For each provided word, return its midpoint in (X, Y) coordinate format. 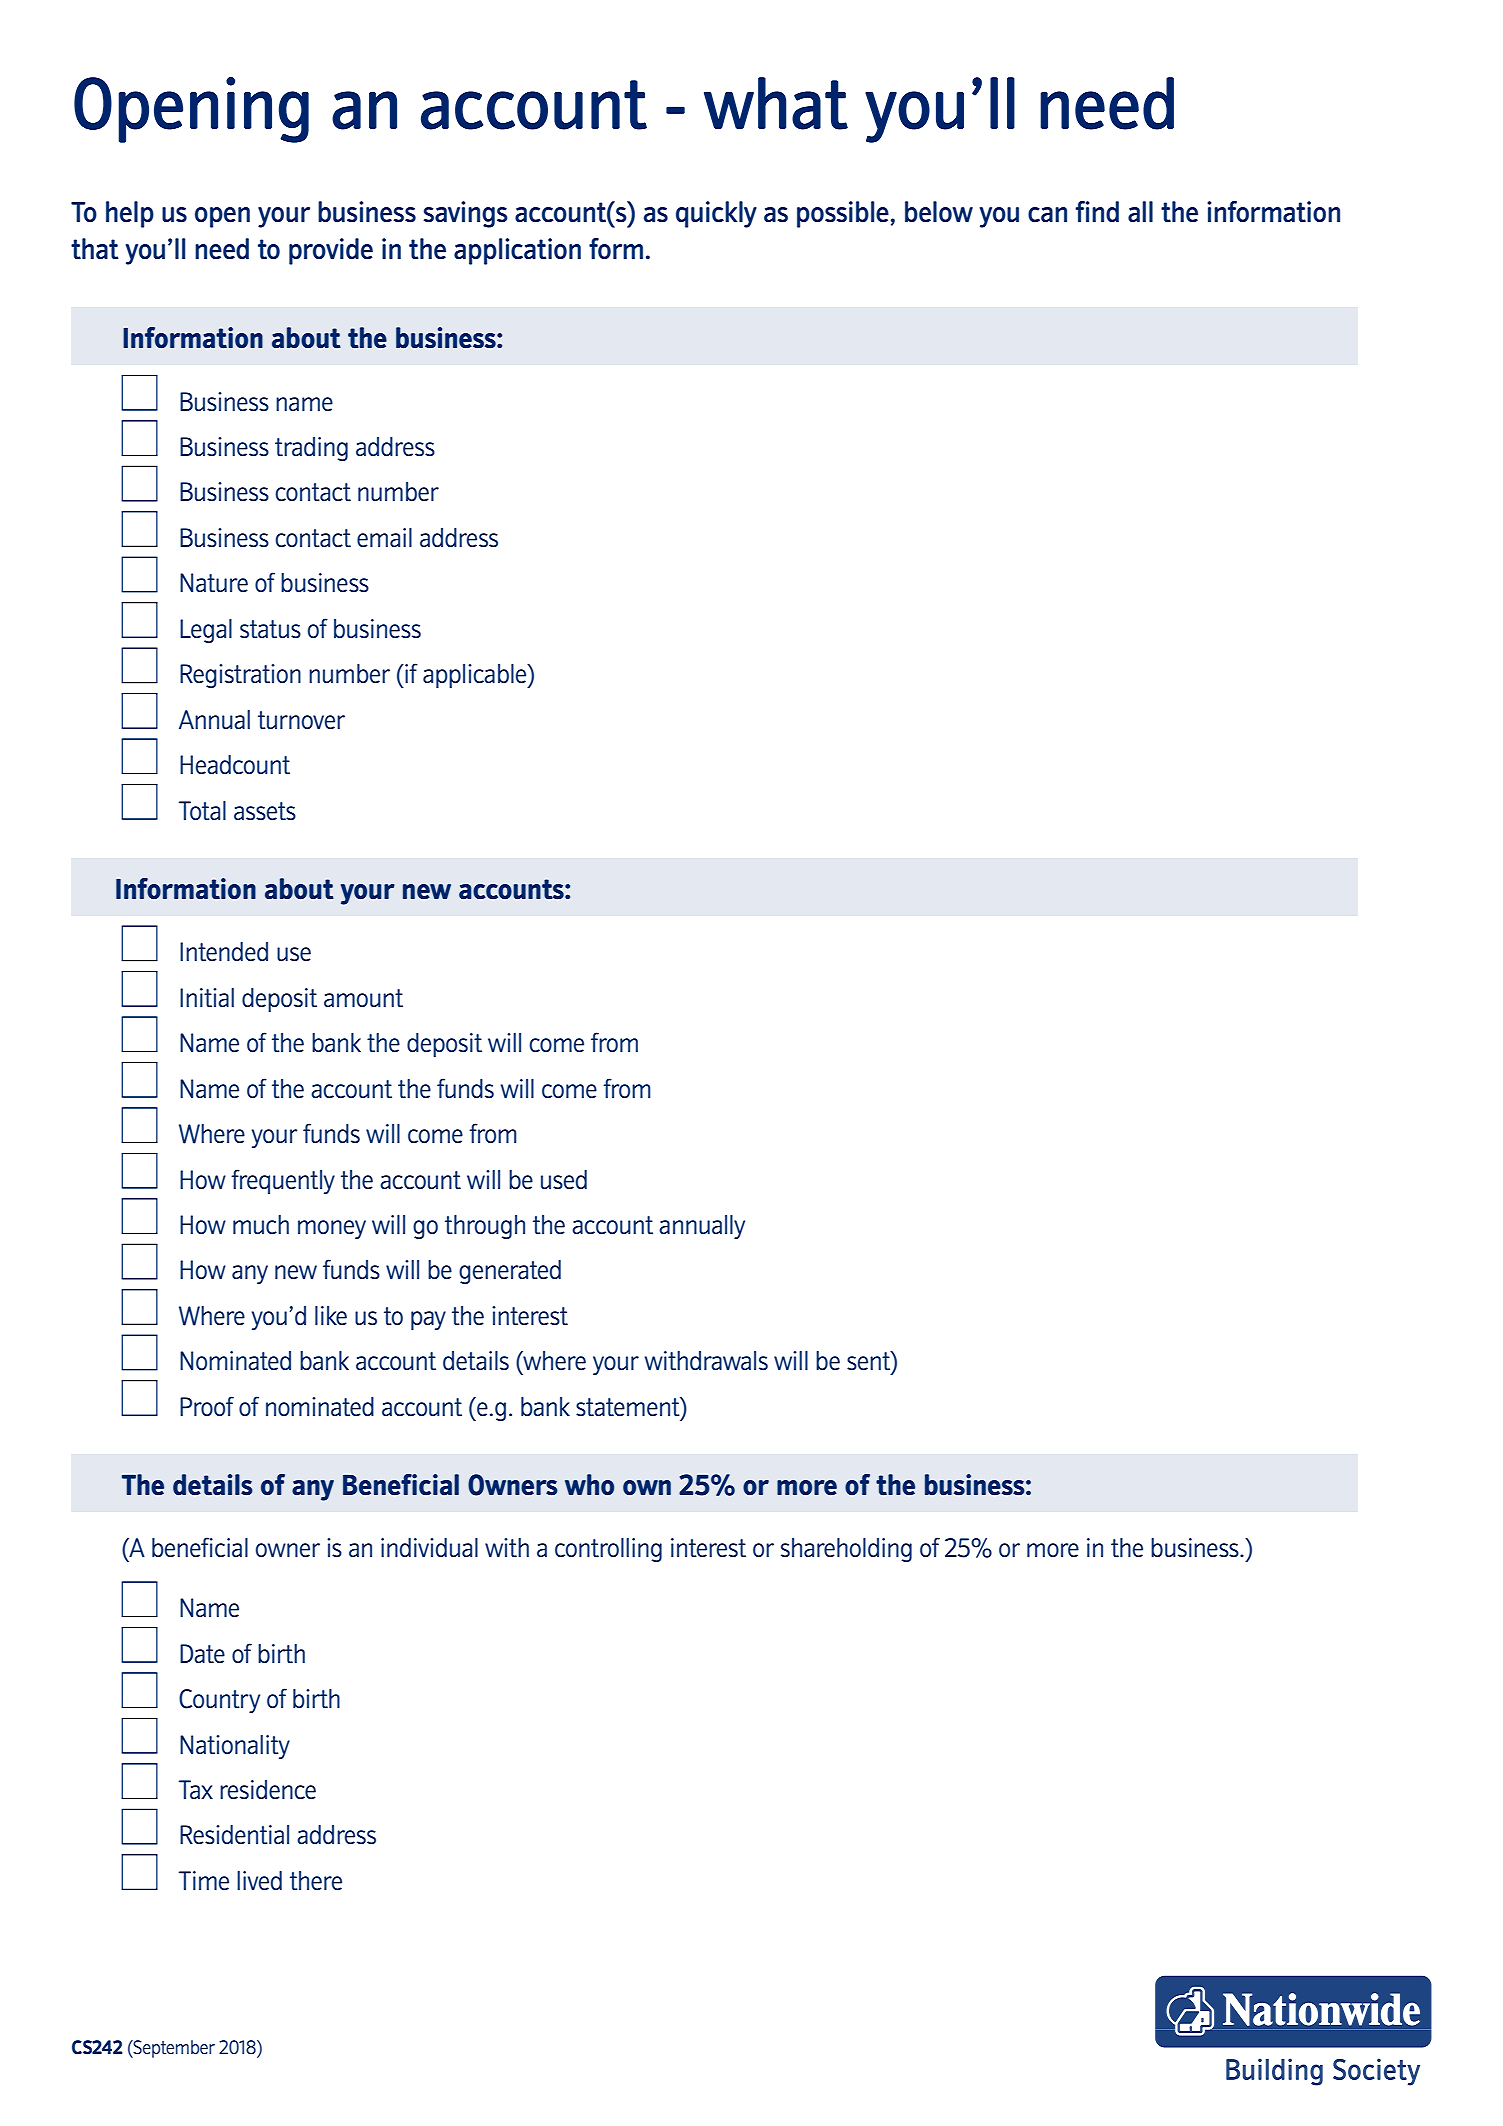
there (316, 1880)
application (517, 251)
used (564, 1179)
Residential (234, 1834)
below (939, 212)
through (485, 1227)
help (130, 214)
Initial (207, 997)
